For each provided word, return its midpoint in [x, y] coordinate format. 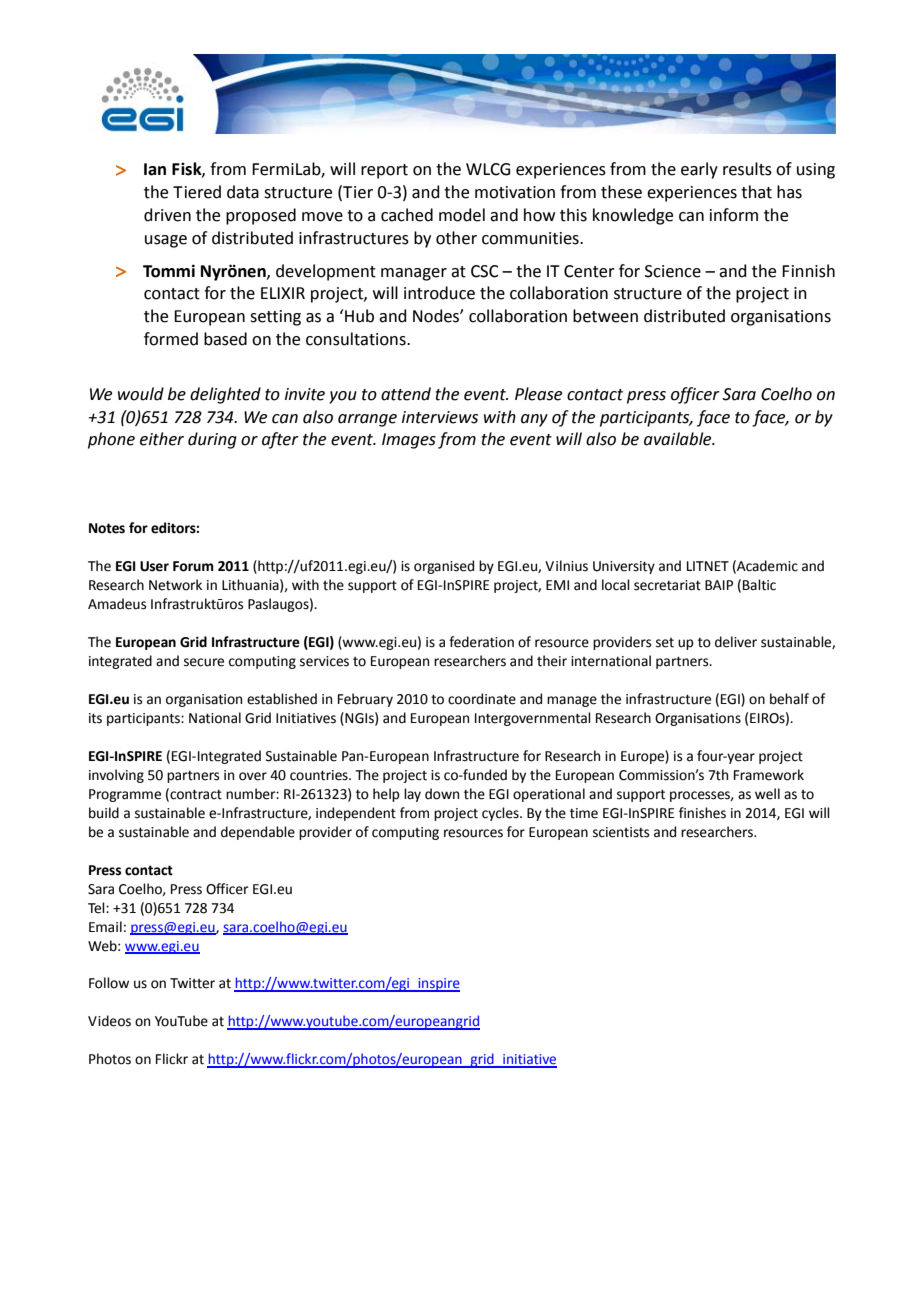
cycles [501, 814]
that [756, 192]
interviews [440, 417]
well [767, 794]
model [462, 215]
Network [175, 585]
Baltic [759, 585]
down [442, 794]
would [141, 394]
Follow [109, 983]
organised [444, 567]
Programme [125, 795]
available [679, 439]
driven [167, 215]
